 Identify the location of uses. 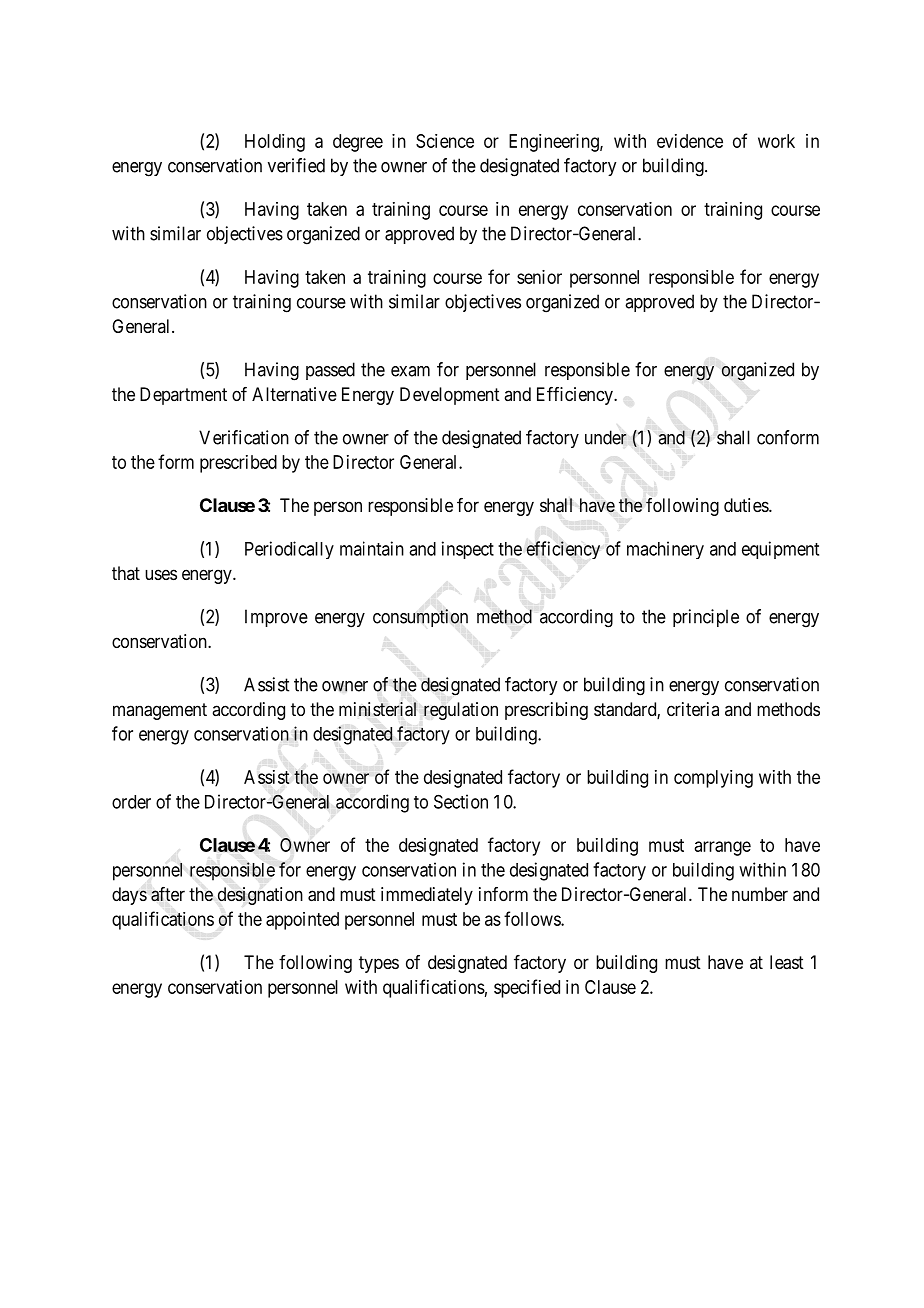
(161, 574).
